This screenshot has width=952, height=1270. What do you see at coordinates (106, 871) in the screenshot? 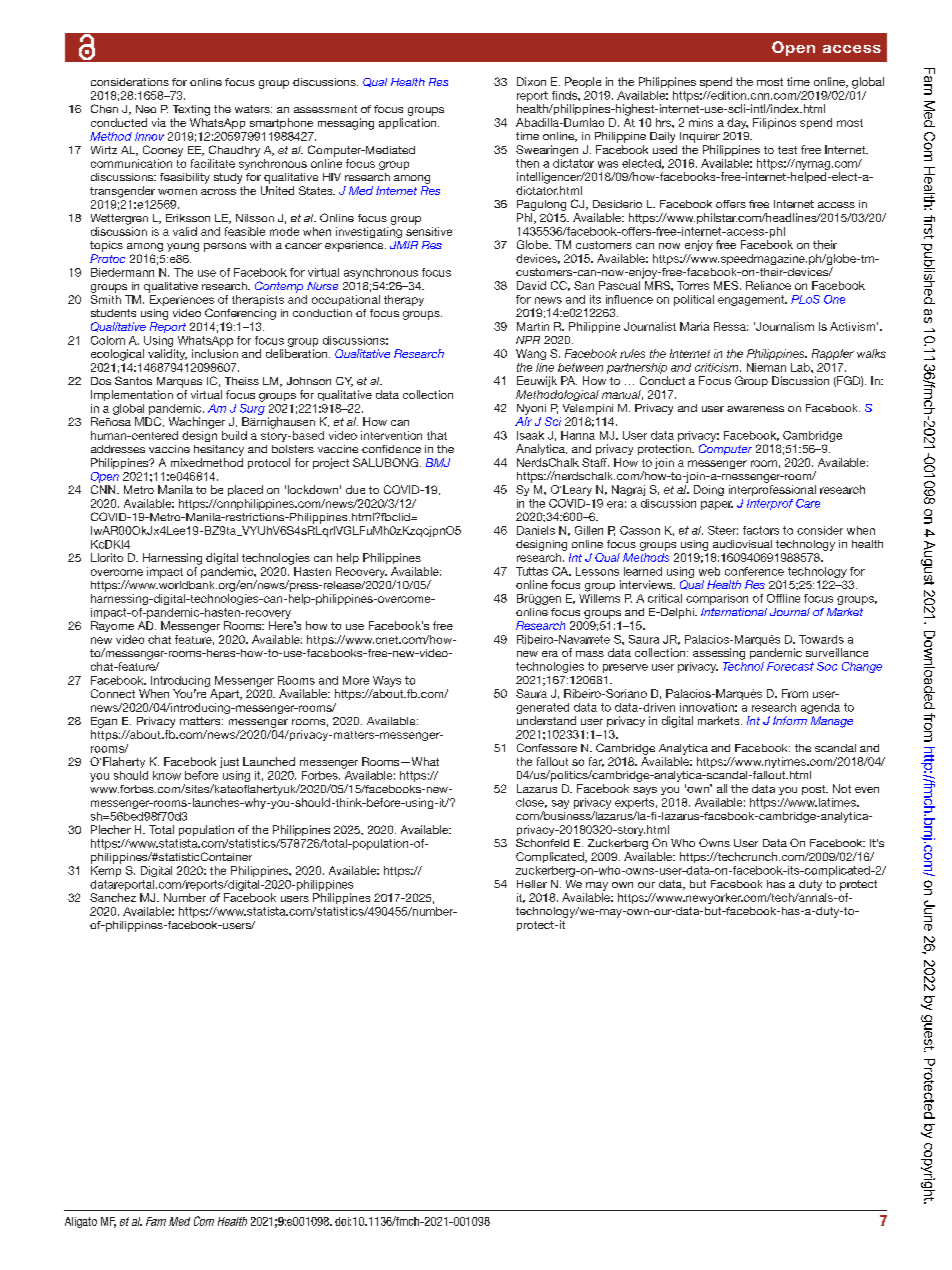
I see `Kemp` at bounding box center [106, 871].
